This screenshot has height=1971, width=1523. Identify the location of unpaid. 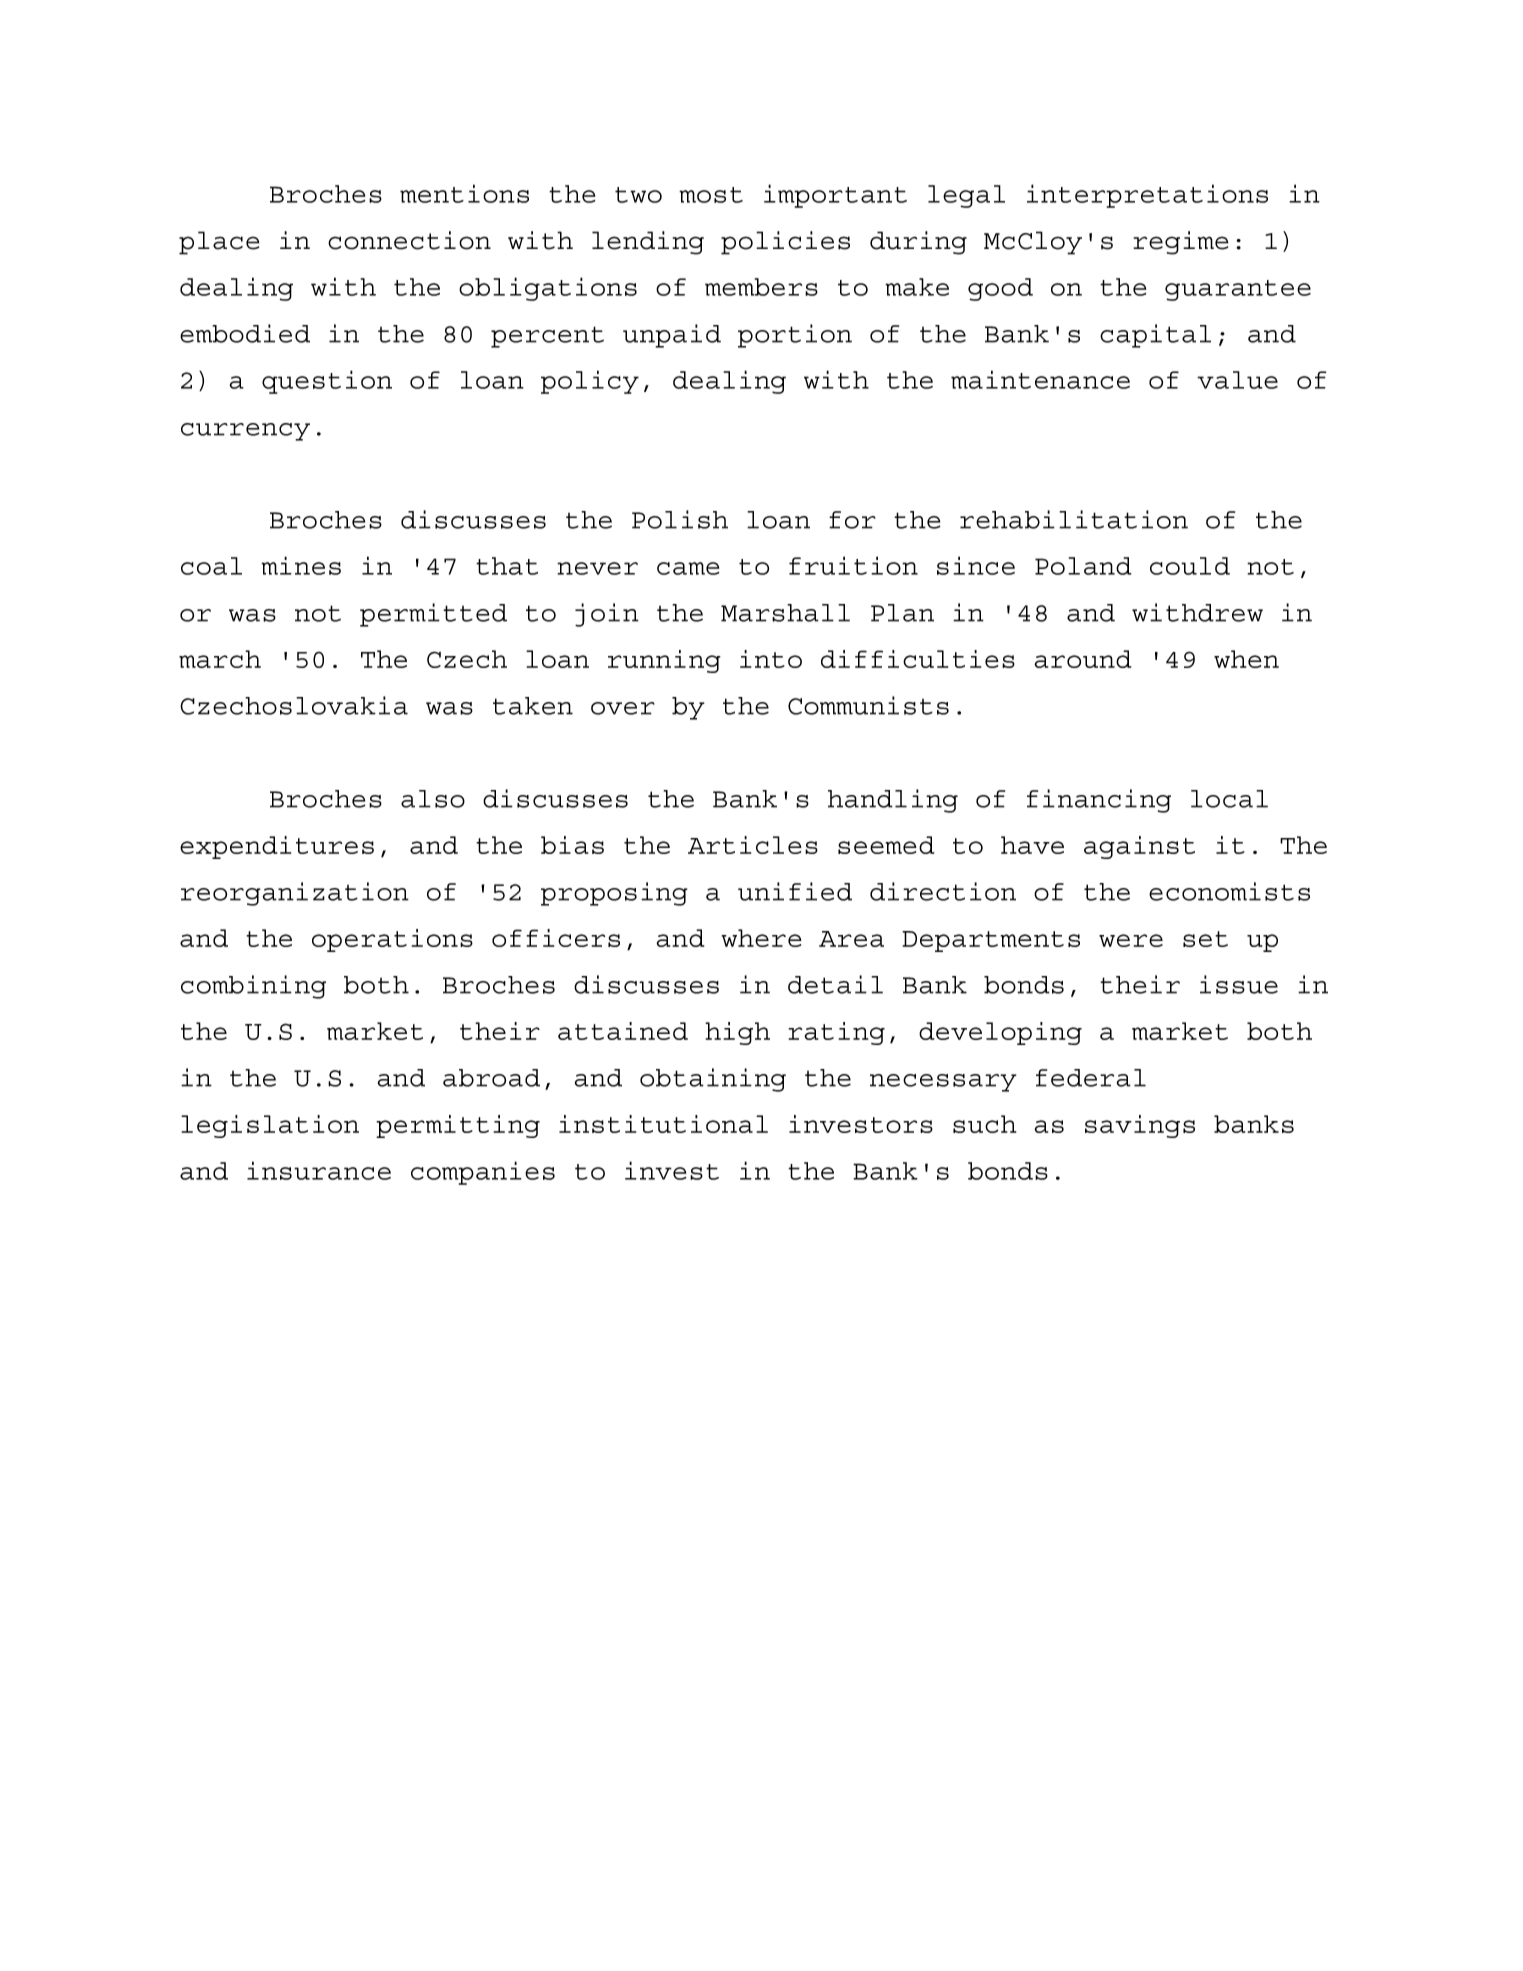
(672, 336).
